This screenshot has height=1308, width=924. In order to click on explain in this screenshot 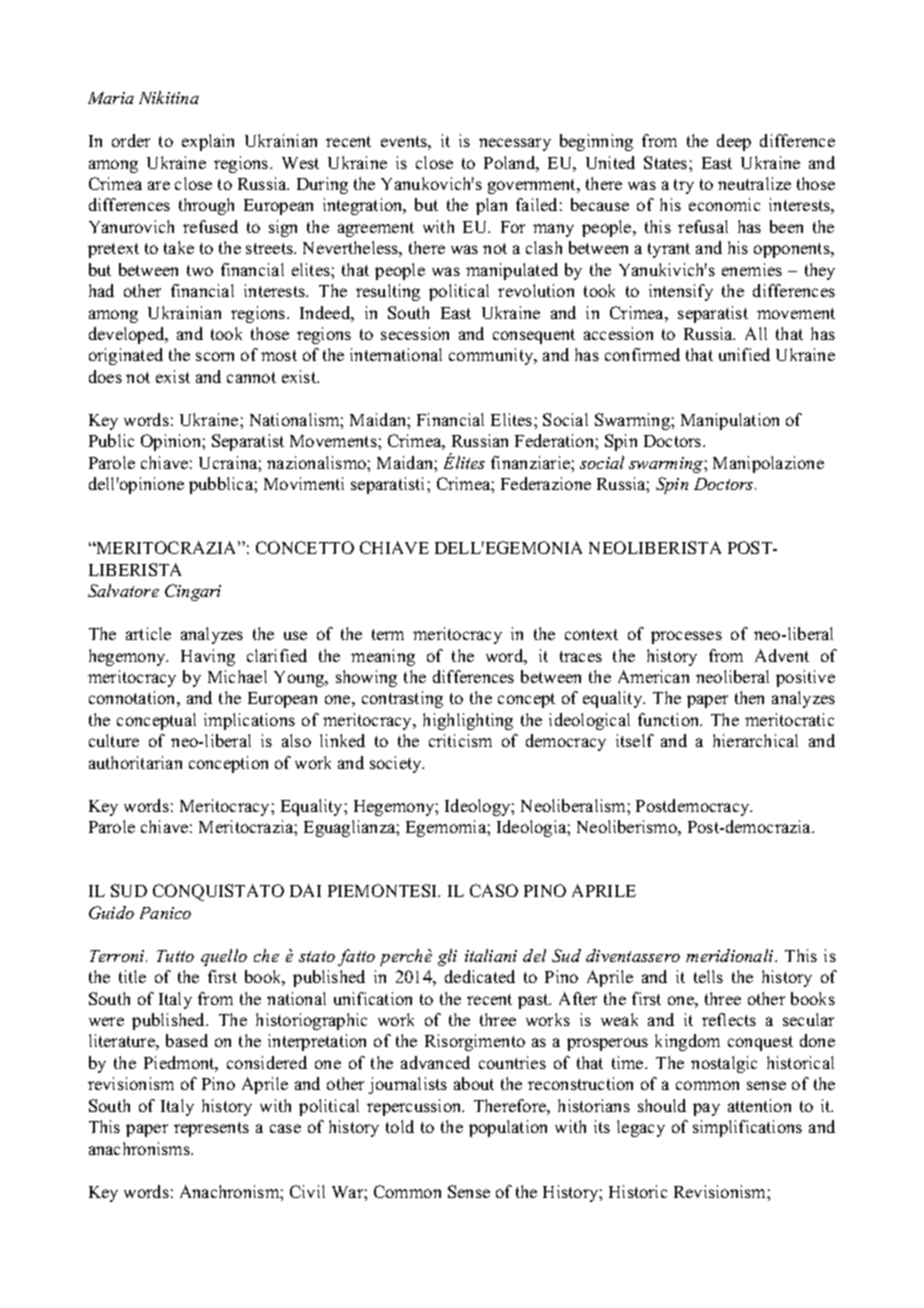, I will do `click(208, 142)`.
